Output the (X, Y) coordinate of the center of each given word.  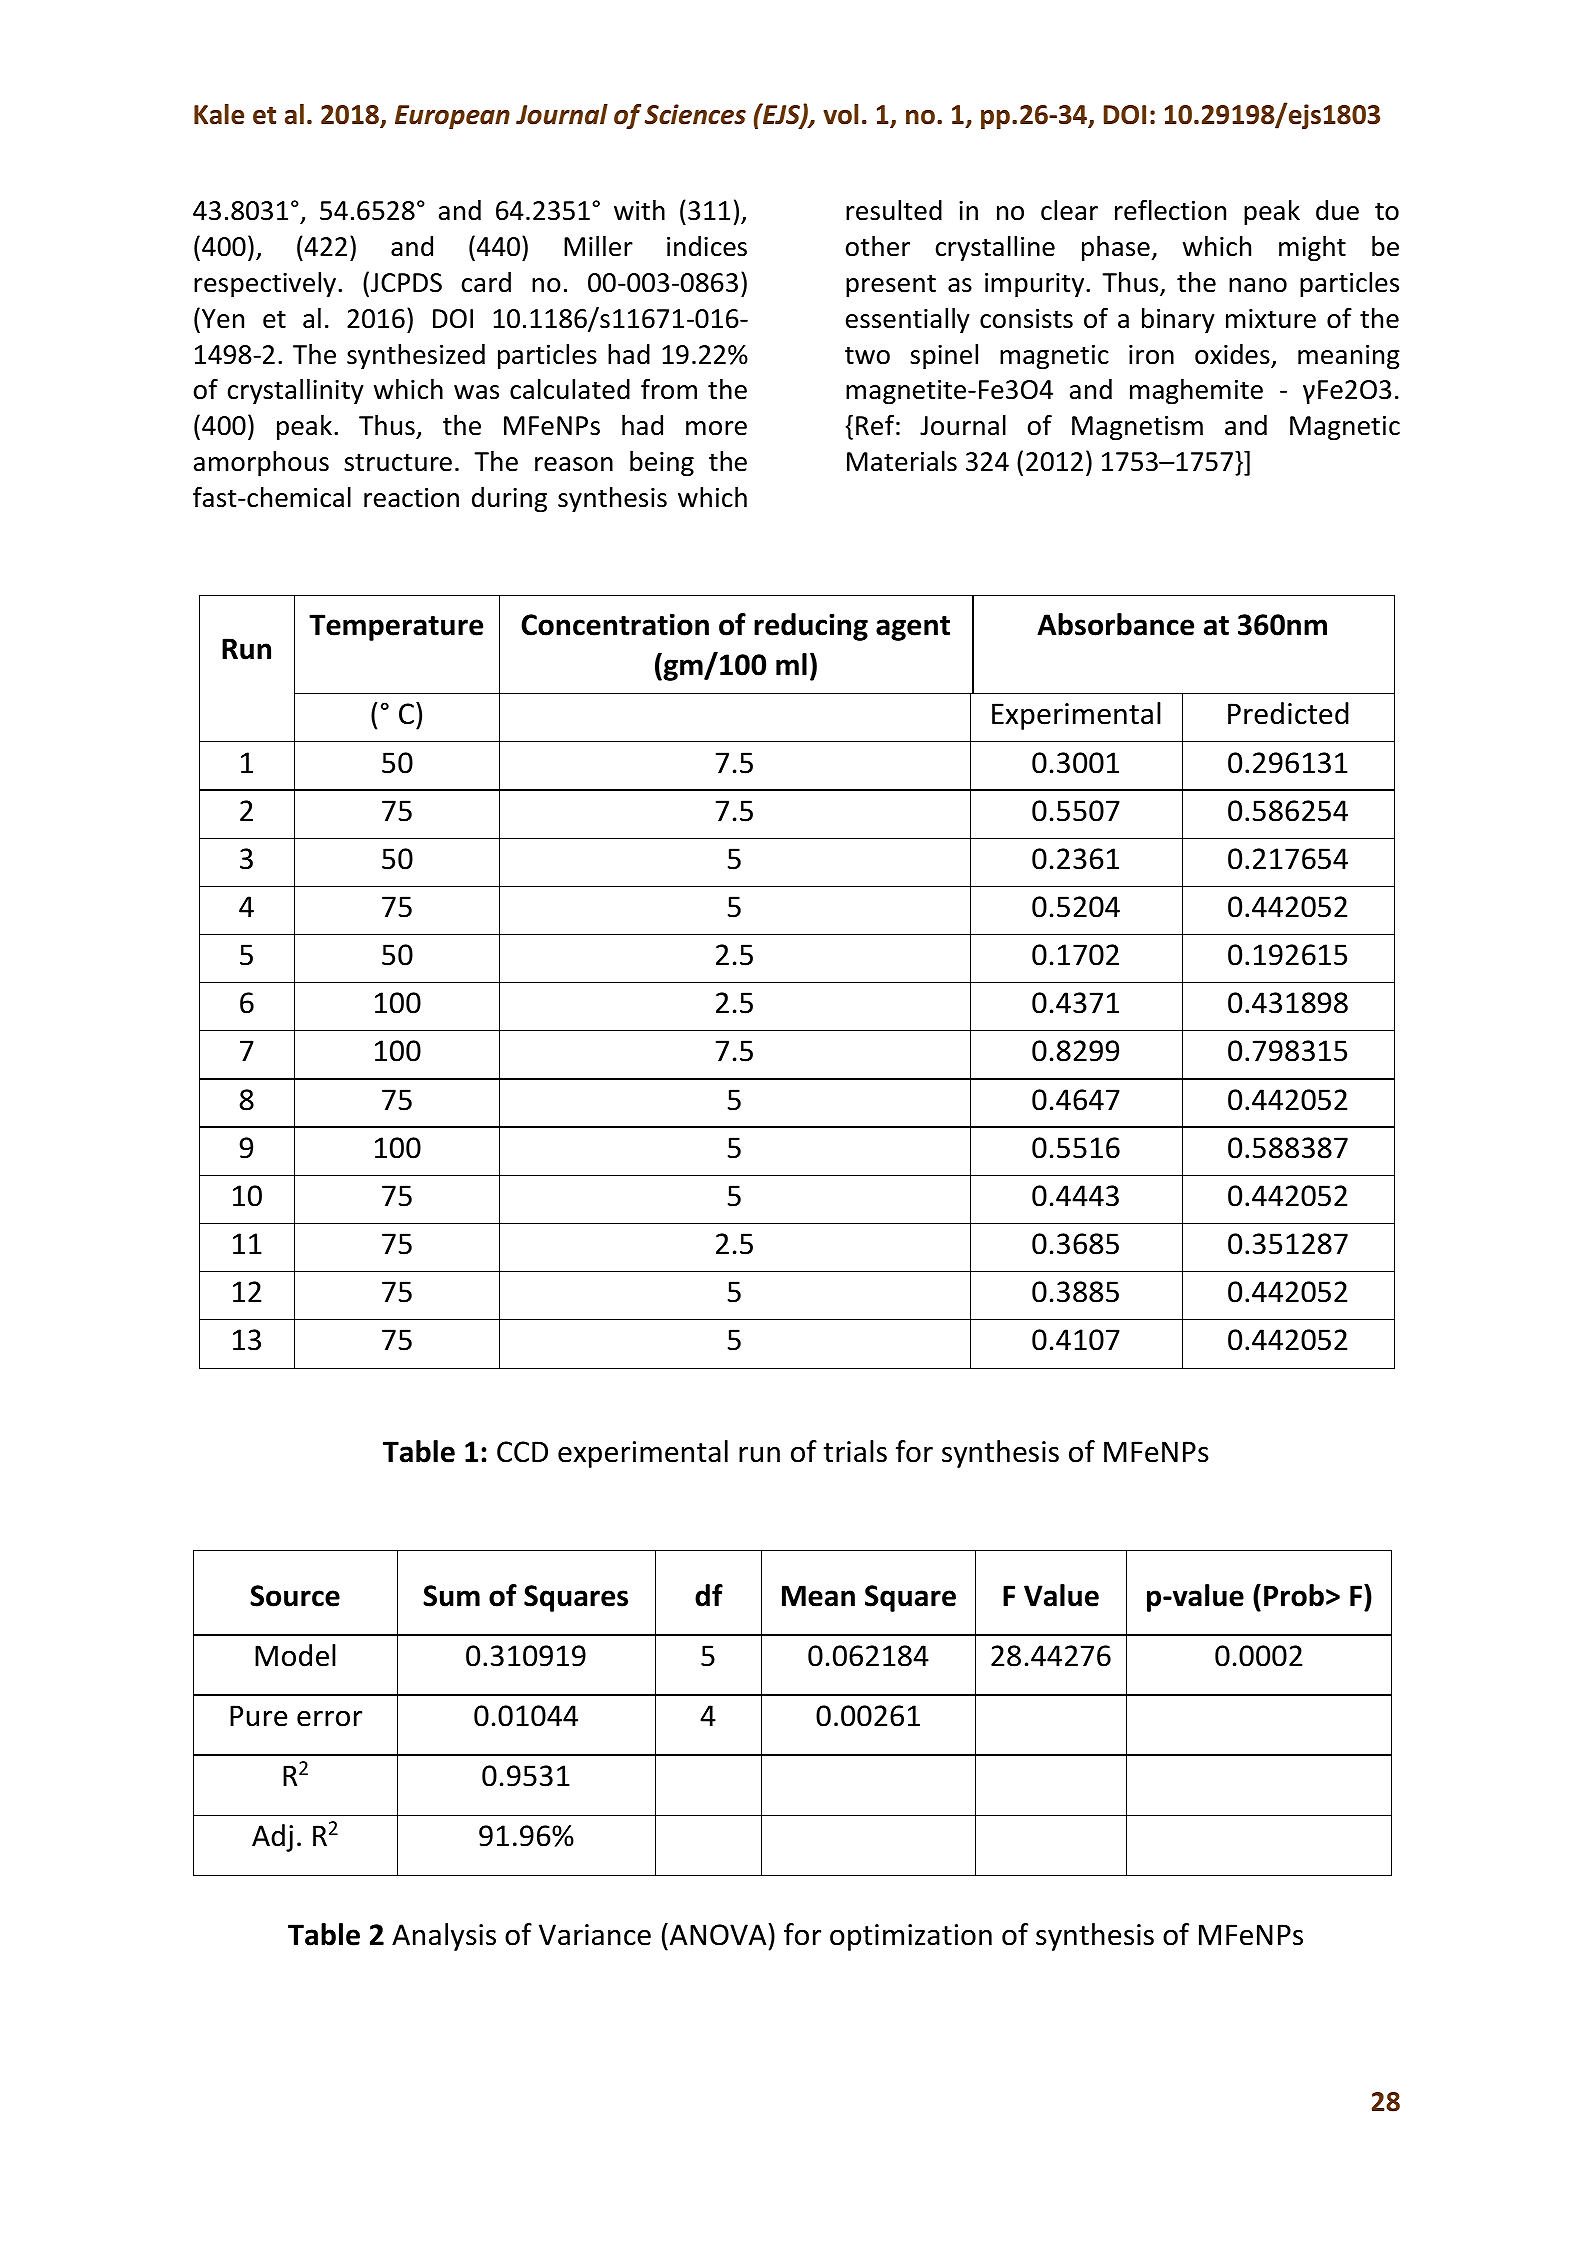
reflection (1170, 210)
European (452, 117)
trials (855, 1451)
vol (840, 114)
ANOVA (719, 1934)
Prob (1294, 1595)
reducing (811, 627)
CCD (522, 1452)
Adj (272, 1838)
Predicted (1288, 713)
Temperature (396, 627)
